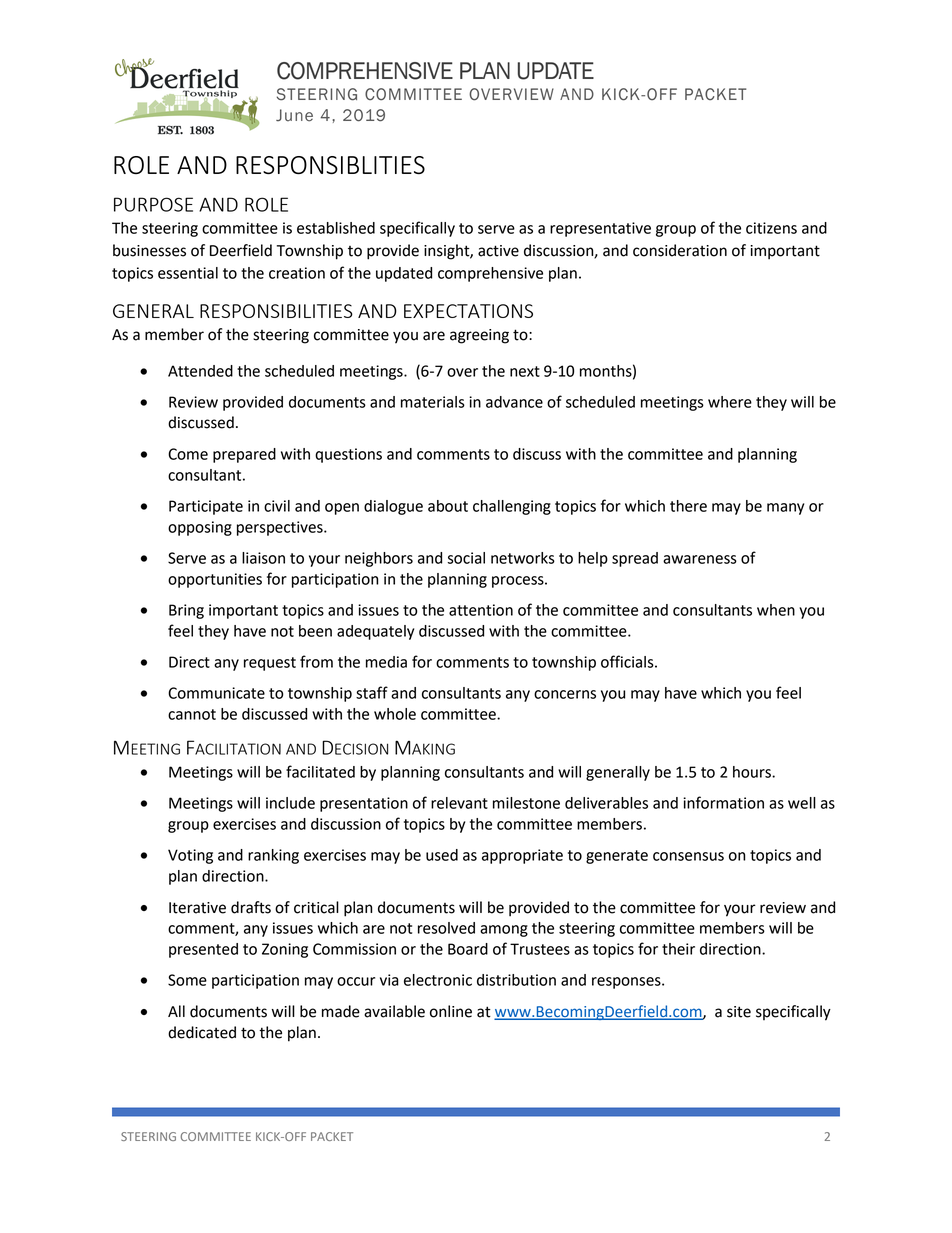 This screenshot has width=952, height=1233. I want to click on whole, so click(395, 714).
